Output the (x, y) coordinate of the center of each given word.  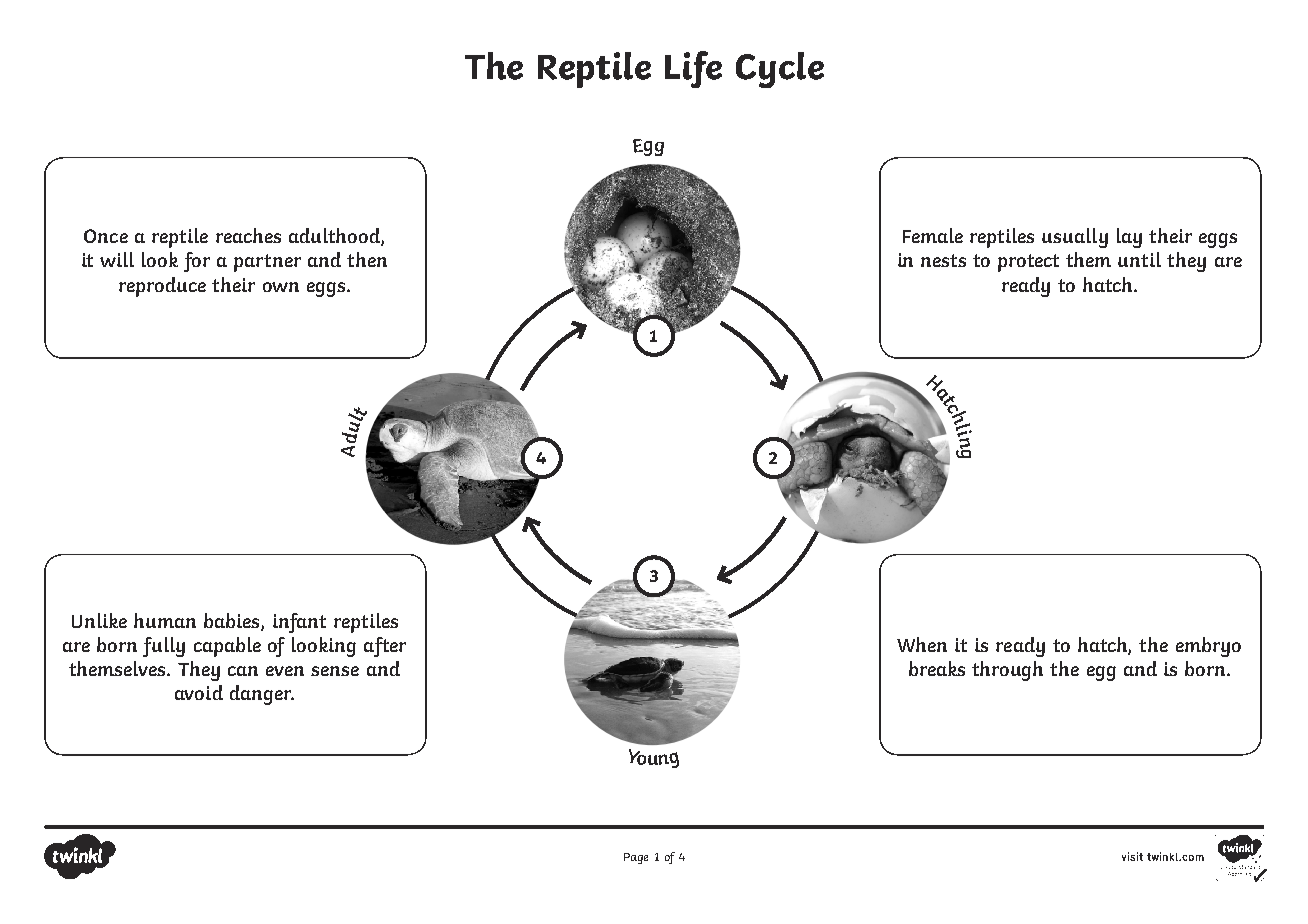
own (281, 287)
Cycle (780, 70)
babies (233, 622)
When (922, 644)
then (367, 259)
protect (1028, 263)
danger (262, 695)
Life (693, 69)
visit (1132, 856)
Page (636, 858)
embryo (1208, 647)
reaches (248, 235)
